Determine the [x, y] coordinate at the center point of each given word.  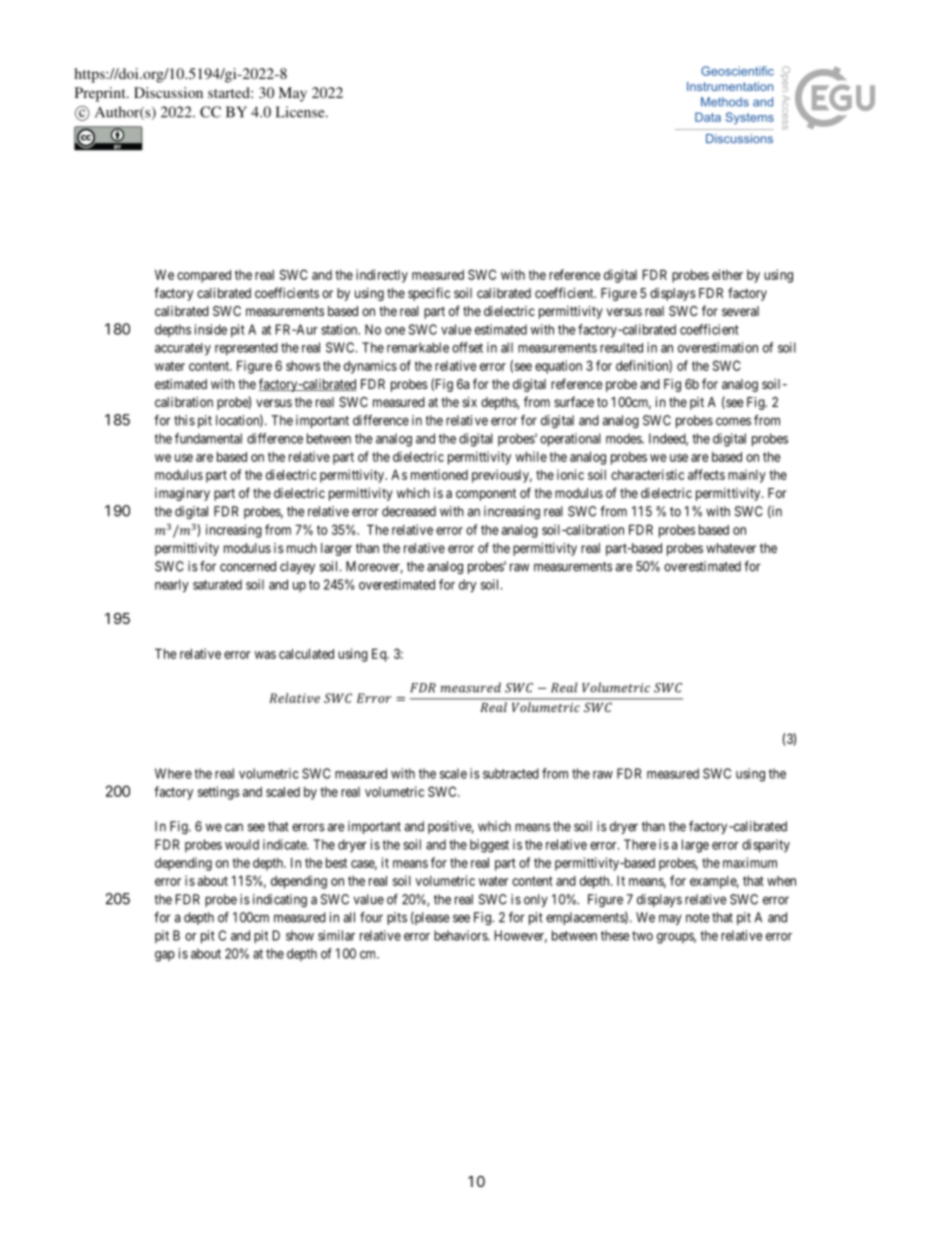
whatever [731, 548]
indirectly [382, 276]
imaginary [182, 494]
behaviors [461, 935]
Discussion [168, 92]
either [727, 274]
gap [165, 956]
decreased [409, 511]
